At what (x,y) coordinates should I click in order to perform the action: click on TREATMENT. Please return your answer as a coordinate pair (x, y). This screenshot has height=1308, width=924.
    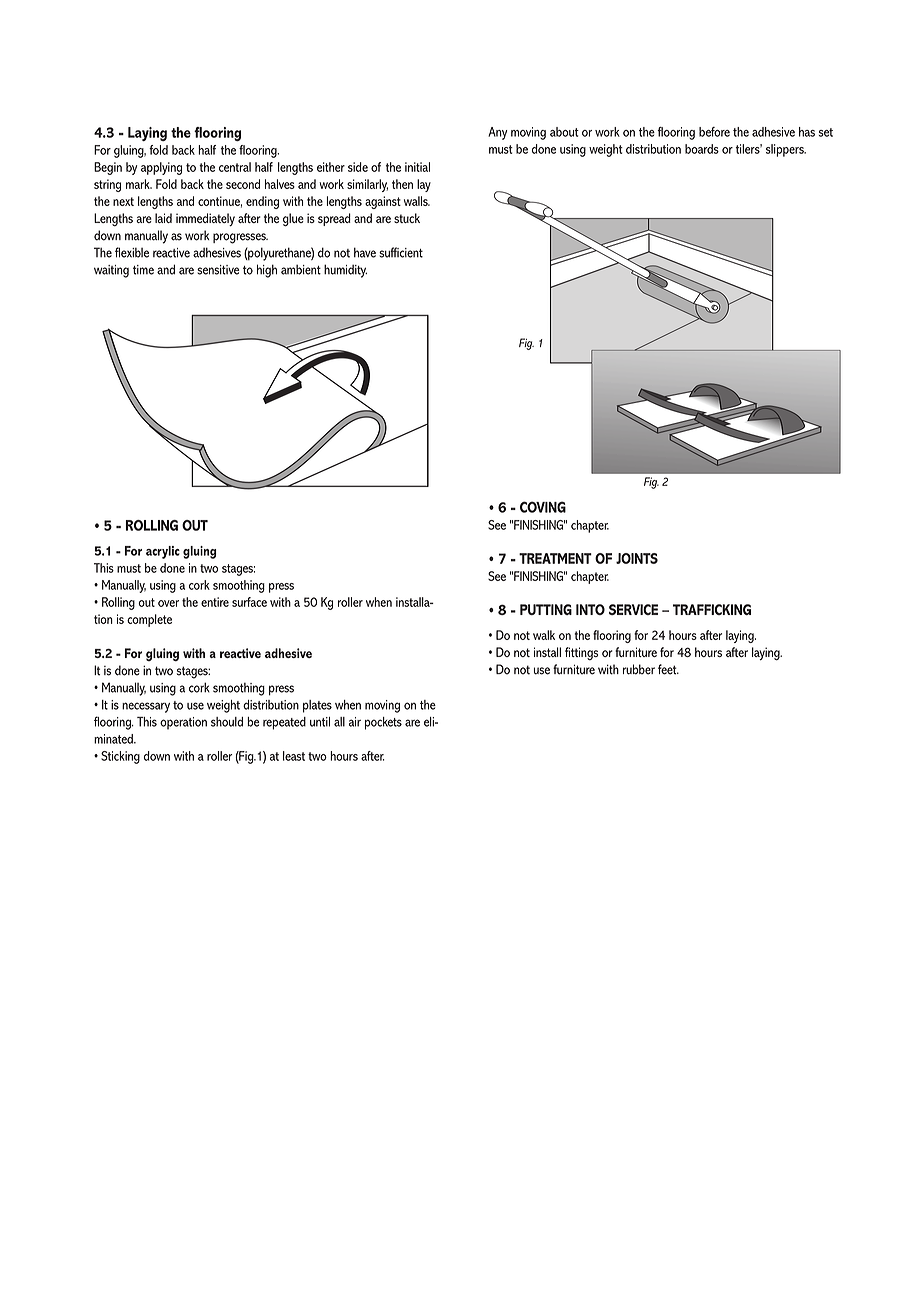
    Looking at the image, I should click on (555, 558).
